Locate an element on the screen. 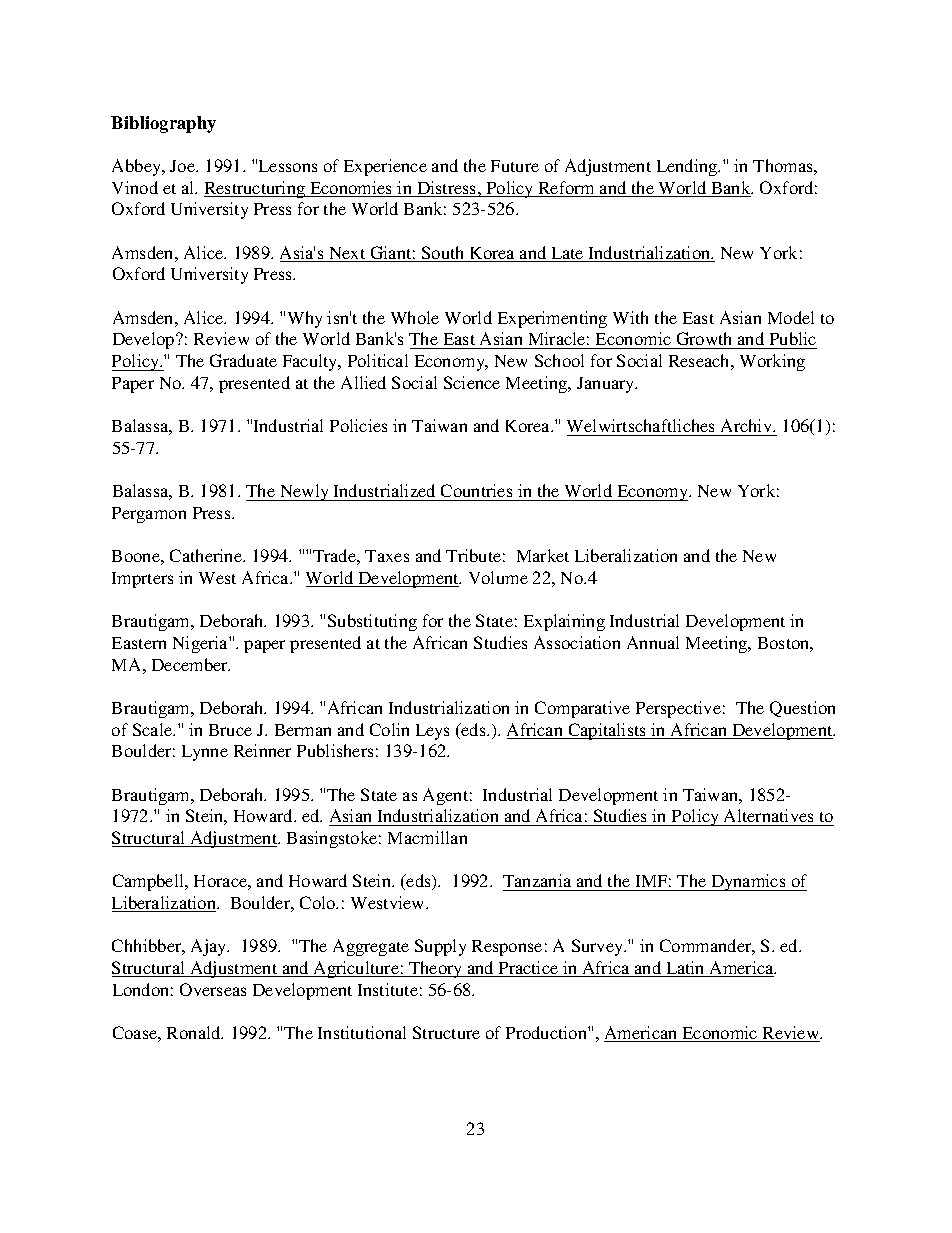 The height and width of the screenshot is (1233, 952). Overseas is located at coordinates (213, 989).
